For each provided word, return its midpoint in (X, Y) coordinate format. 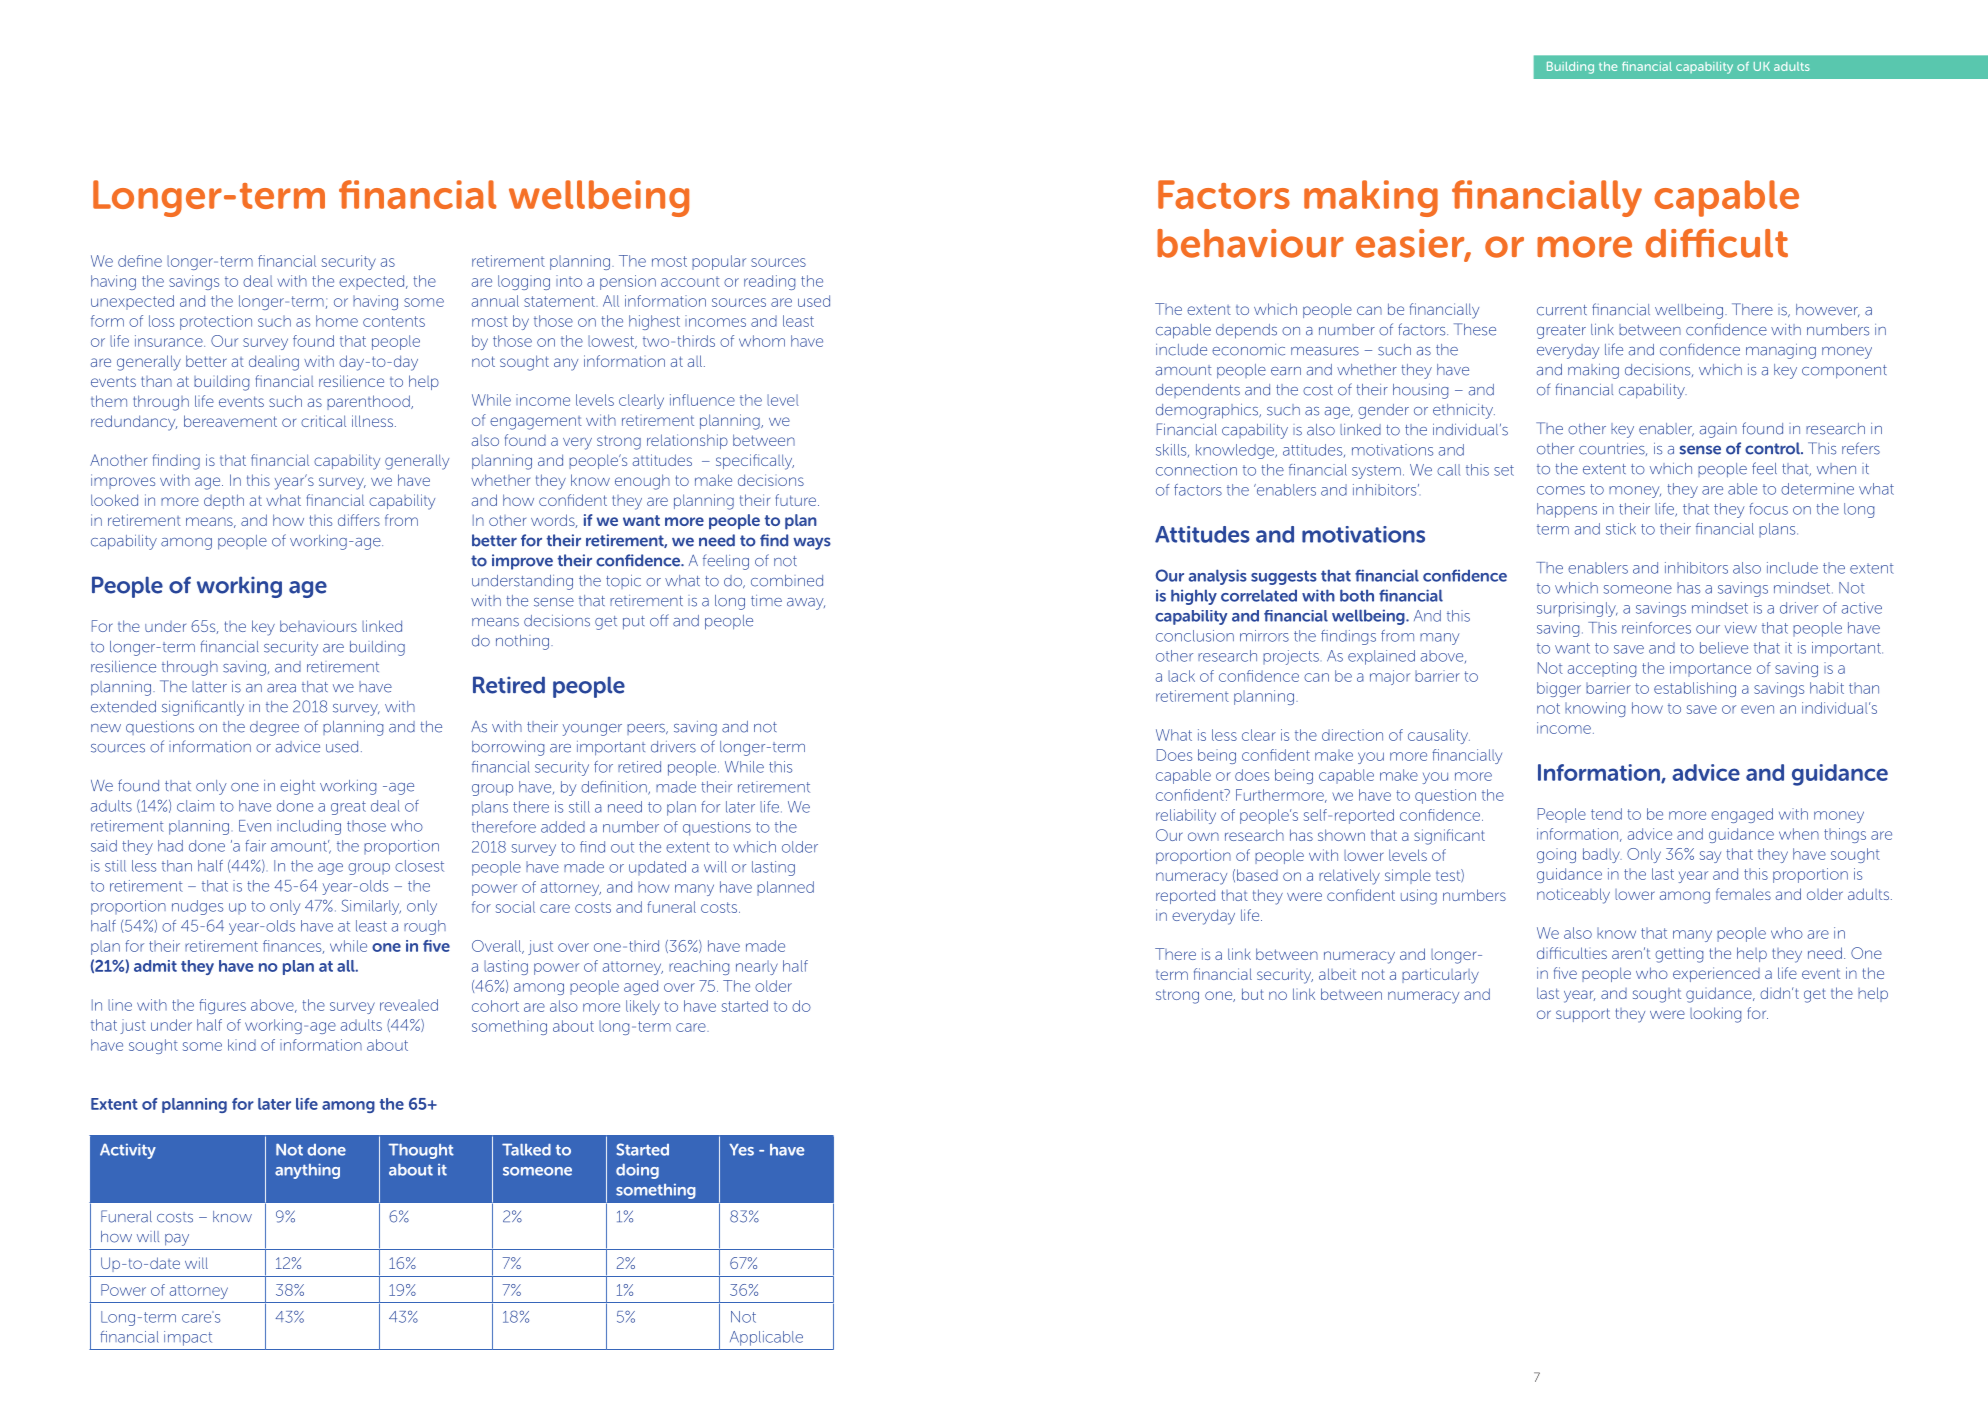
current (1562, 310)
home (337, 321)
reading (769, 282)
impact (188, 1338)
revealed (409, 1005)
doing (637, 1171)
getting (1679, 955)
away (806, 604)
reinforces (1656, 628)
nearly (757, 967)
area (281, 688)
